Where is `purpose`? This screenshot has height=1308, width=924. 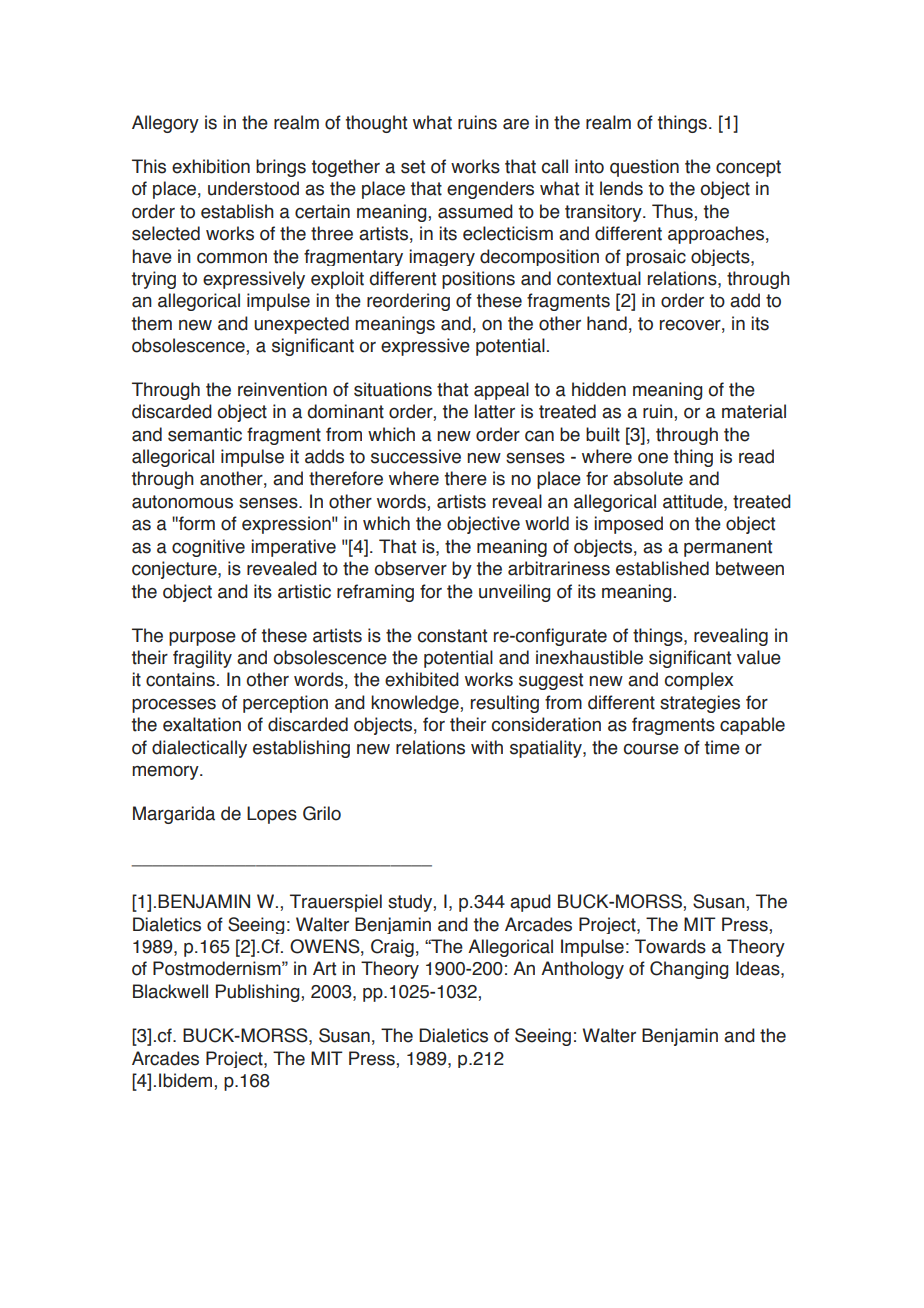 purpose is located at coordinates (202, 639).
